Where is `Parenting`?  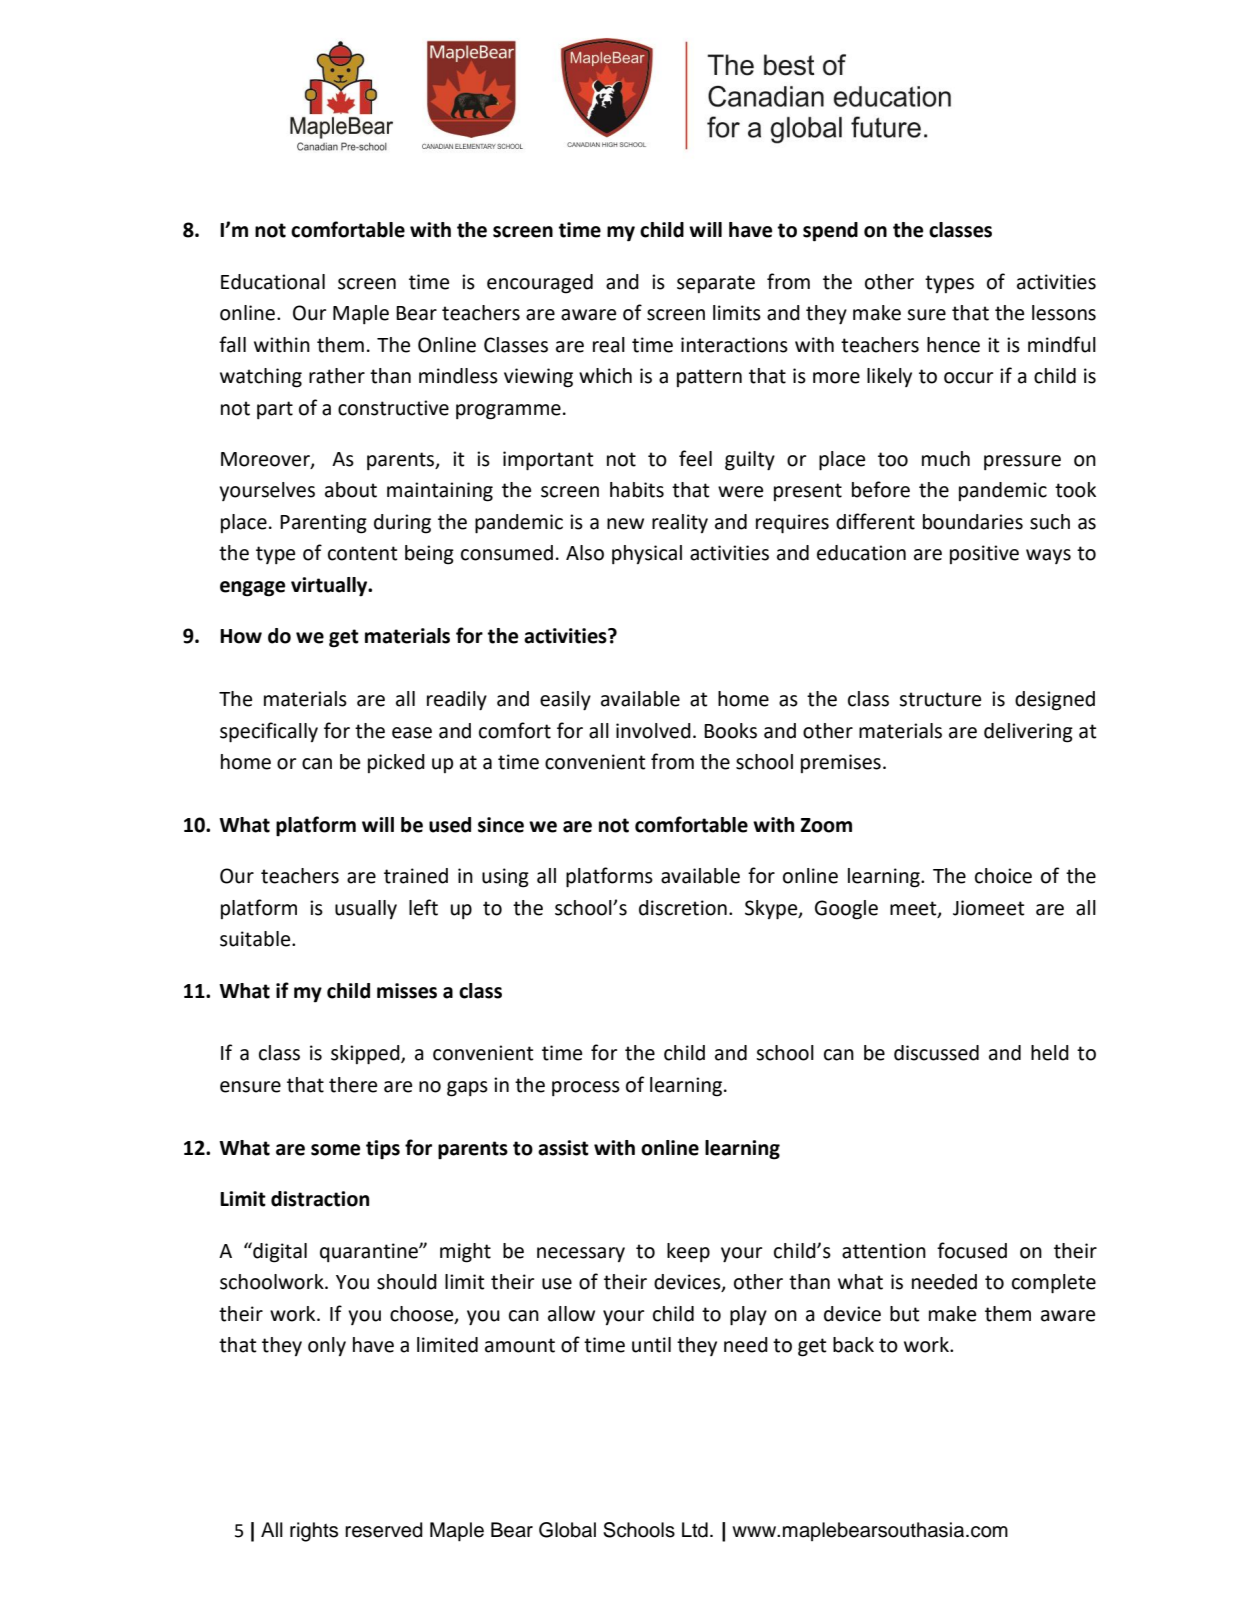
Parenting is located at coordinates (323, 524).
